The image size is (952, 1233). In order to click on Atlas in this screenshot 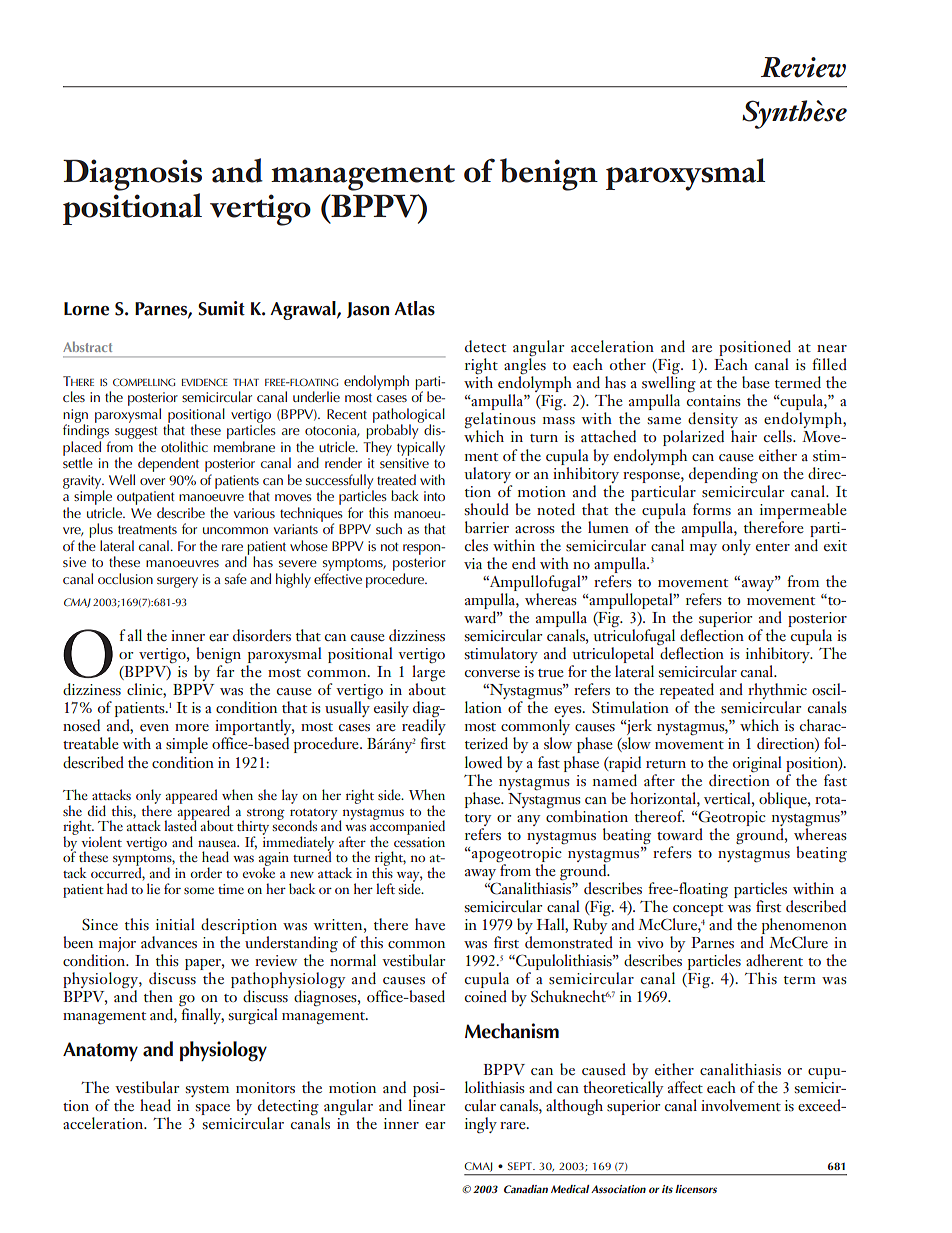, I will do `click(414, 308)`.
